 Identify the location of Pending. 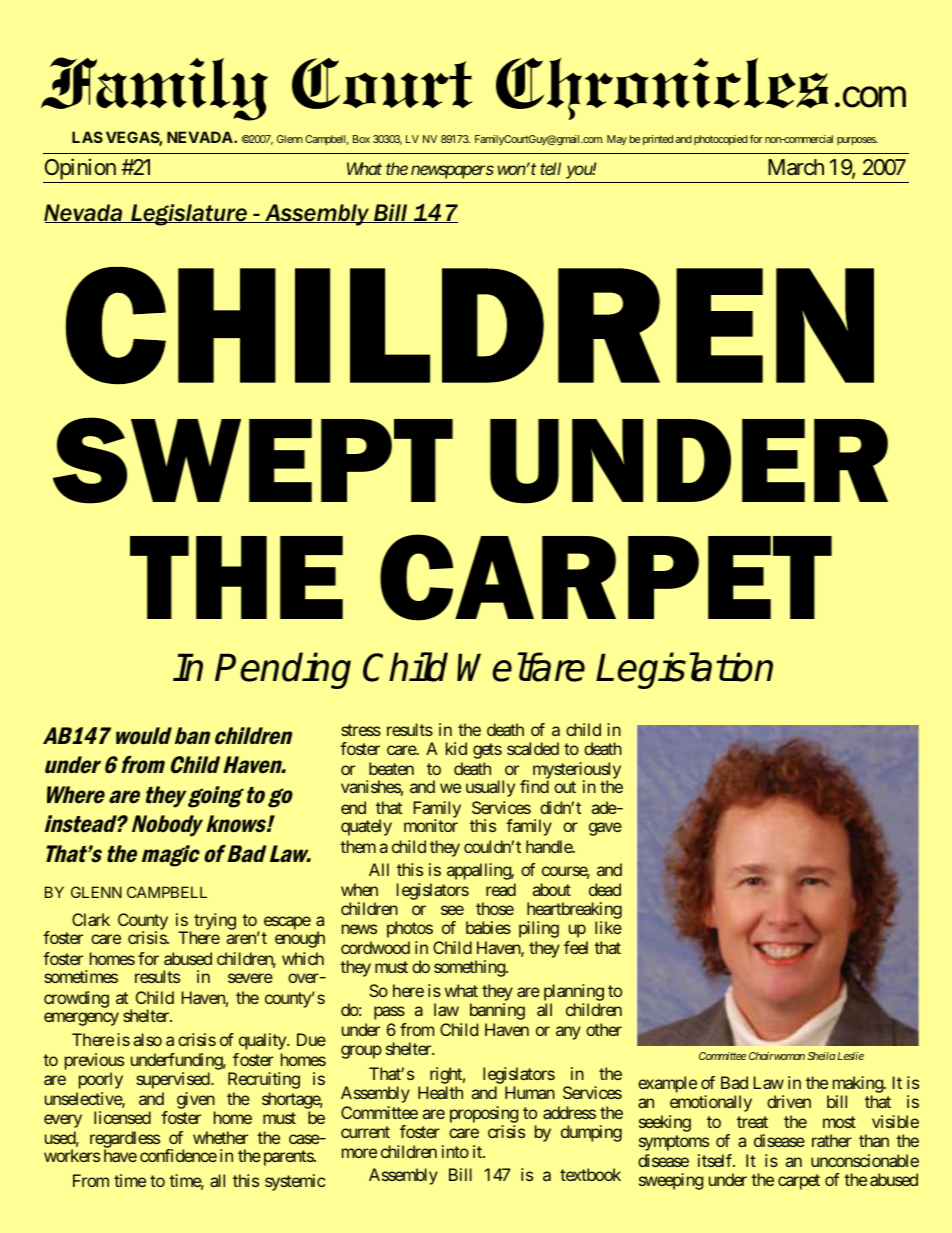
(283, 671).
